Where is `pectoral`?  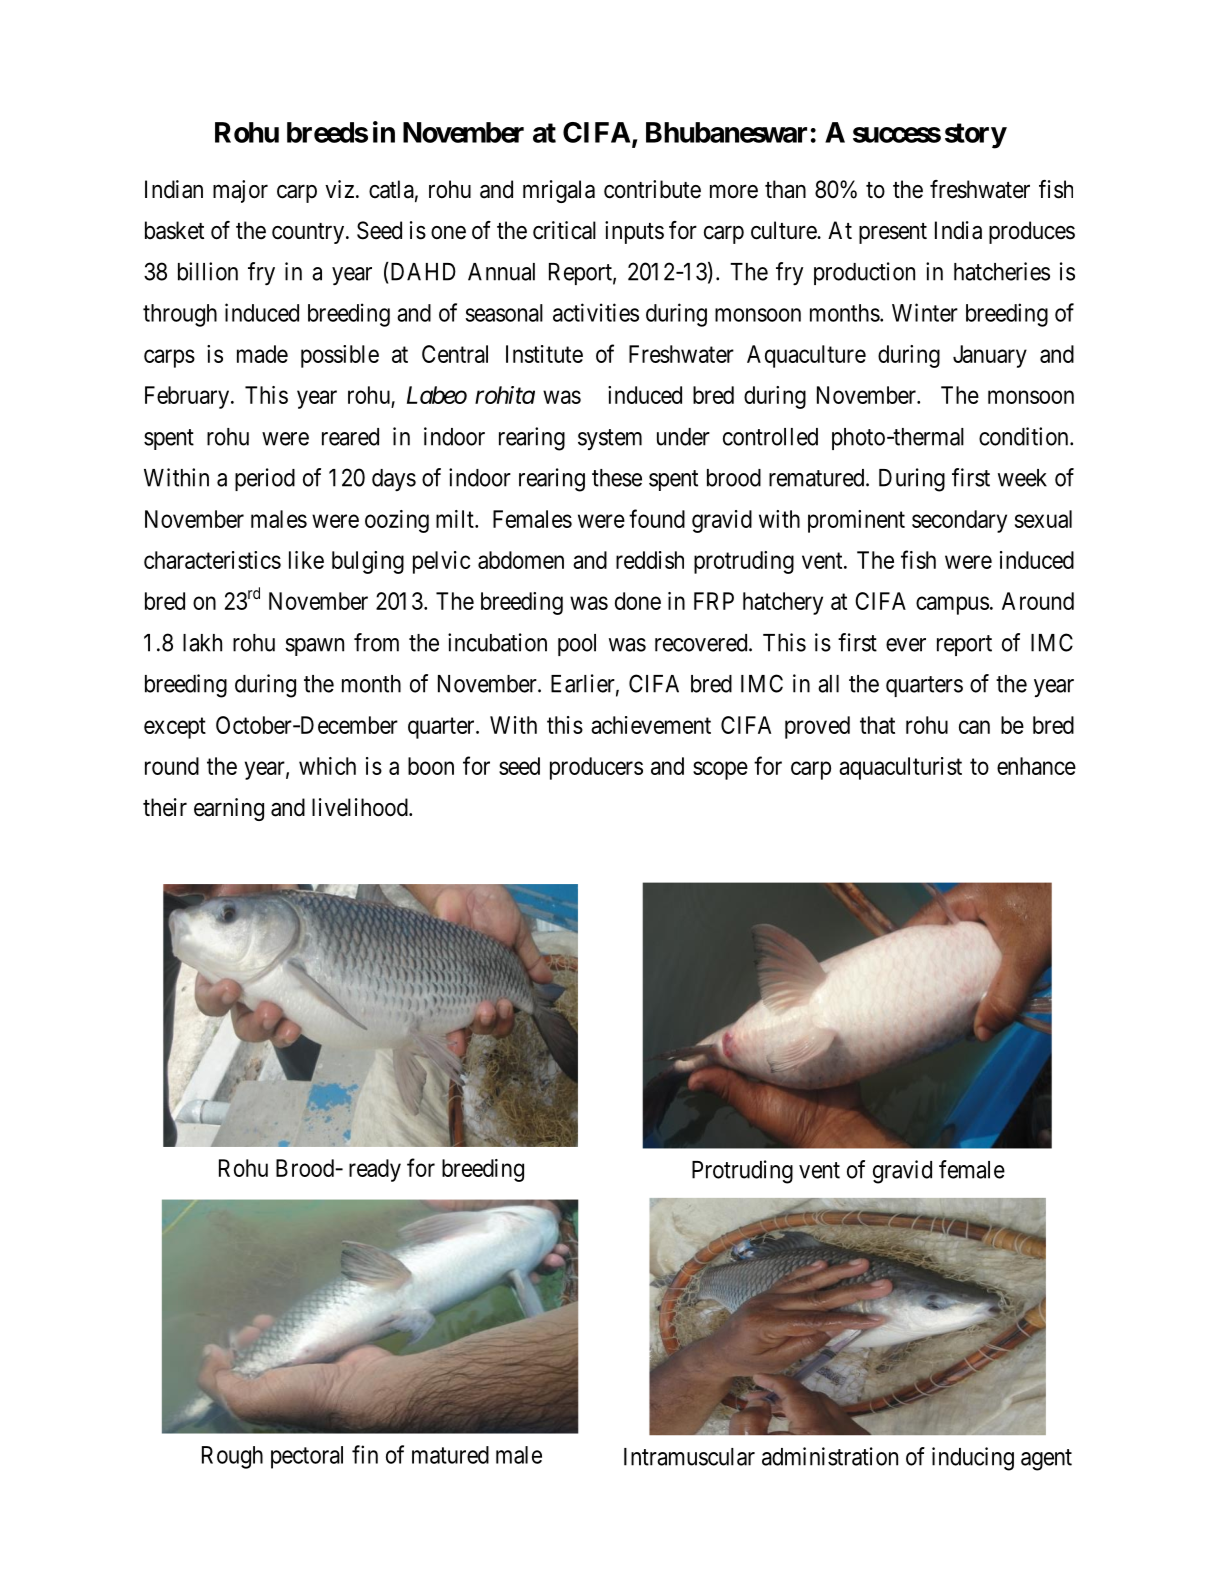 pectoral is located at coordinates (307, 1457).
